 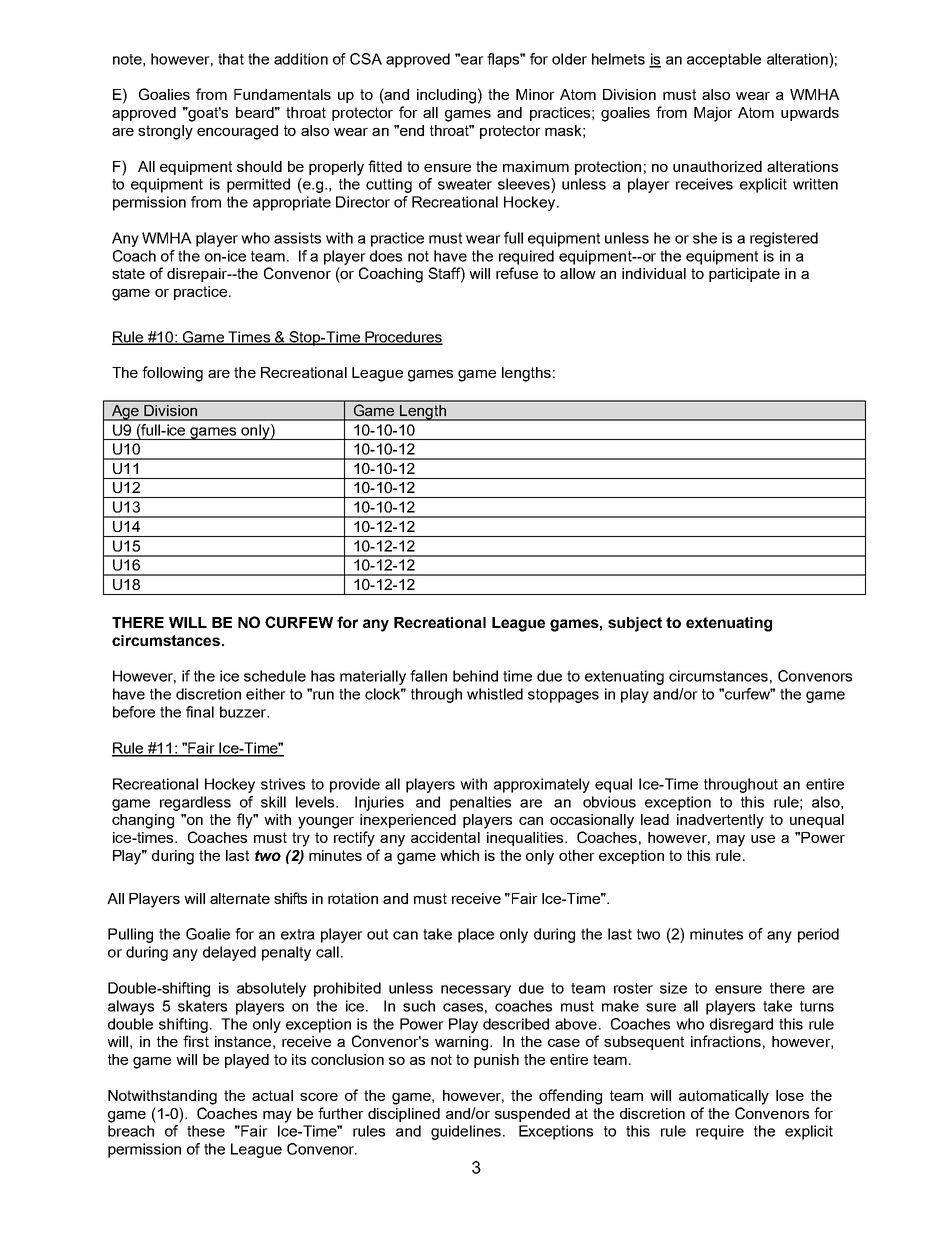 I want to click on lose, so click(x=790, y=1095).
